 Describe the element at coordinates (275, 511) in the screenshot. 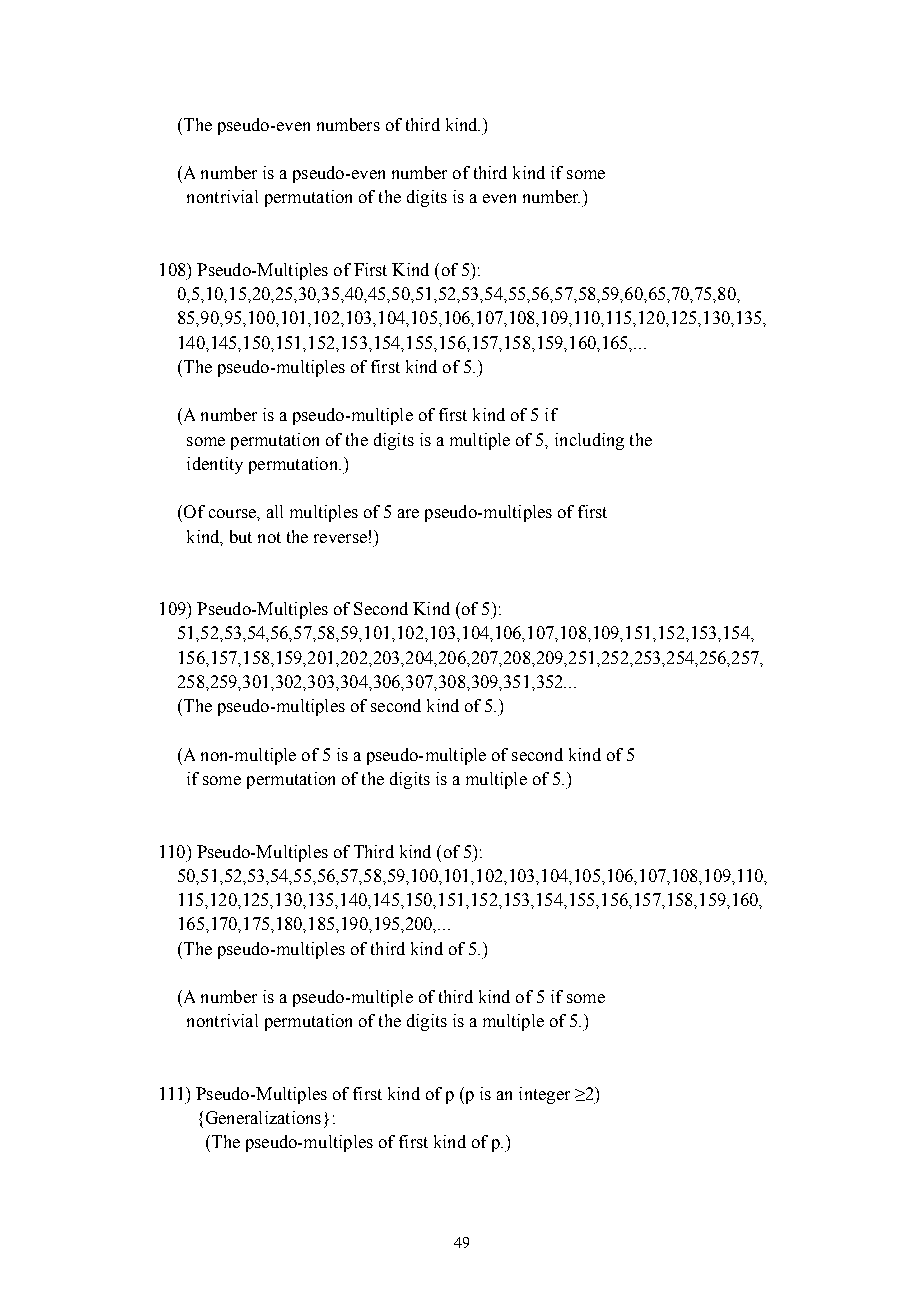

I see `all` at that location.
